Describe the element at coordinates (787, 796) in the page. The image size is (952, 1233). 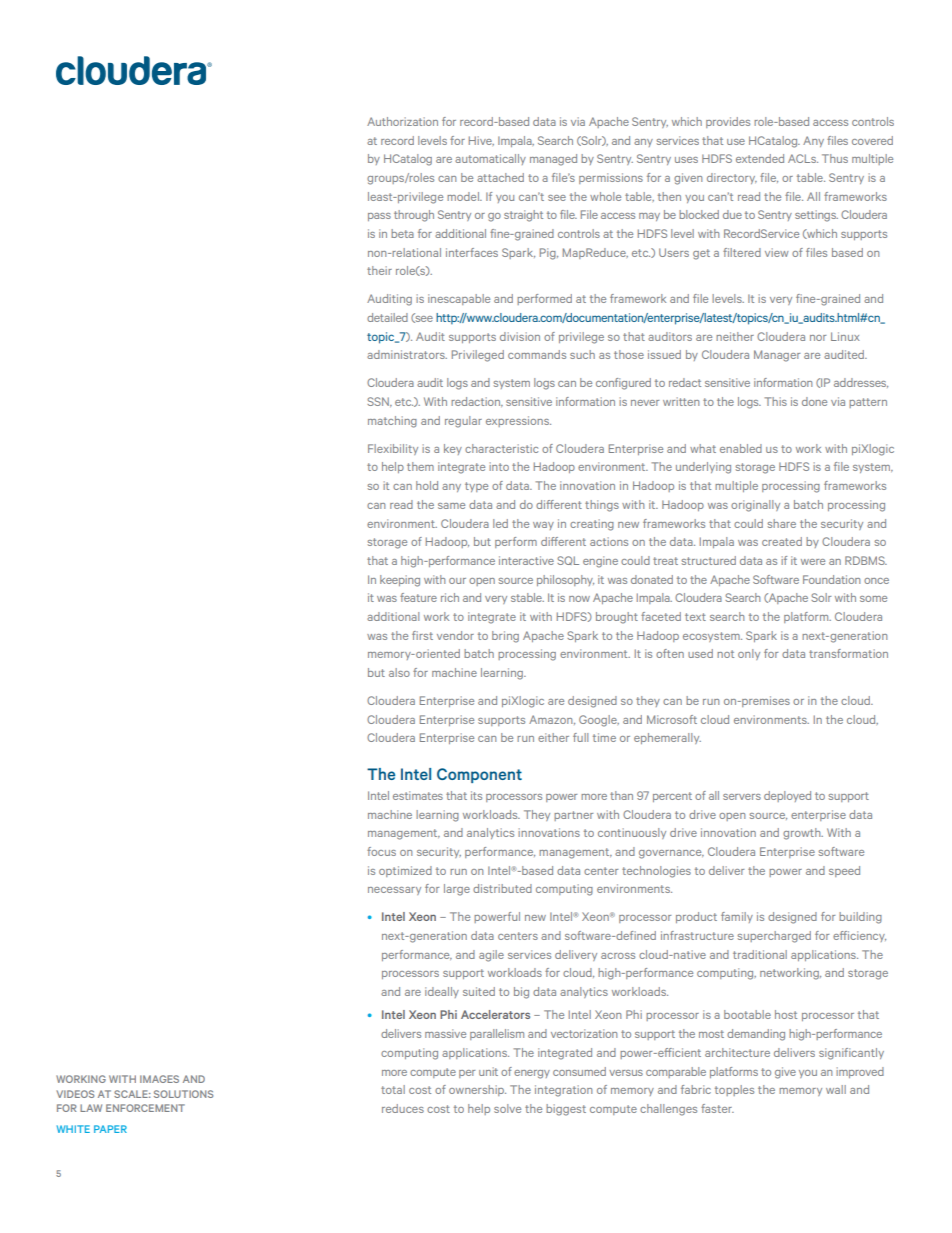
I see `deployed` at that location.
